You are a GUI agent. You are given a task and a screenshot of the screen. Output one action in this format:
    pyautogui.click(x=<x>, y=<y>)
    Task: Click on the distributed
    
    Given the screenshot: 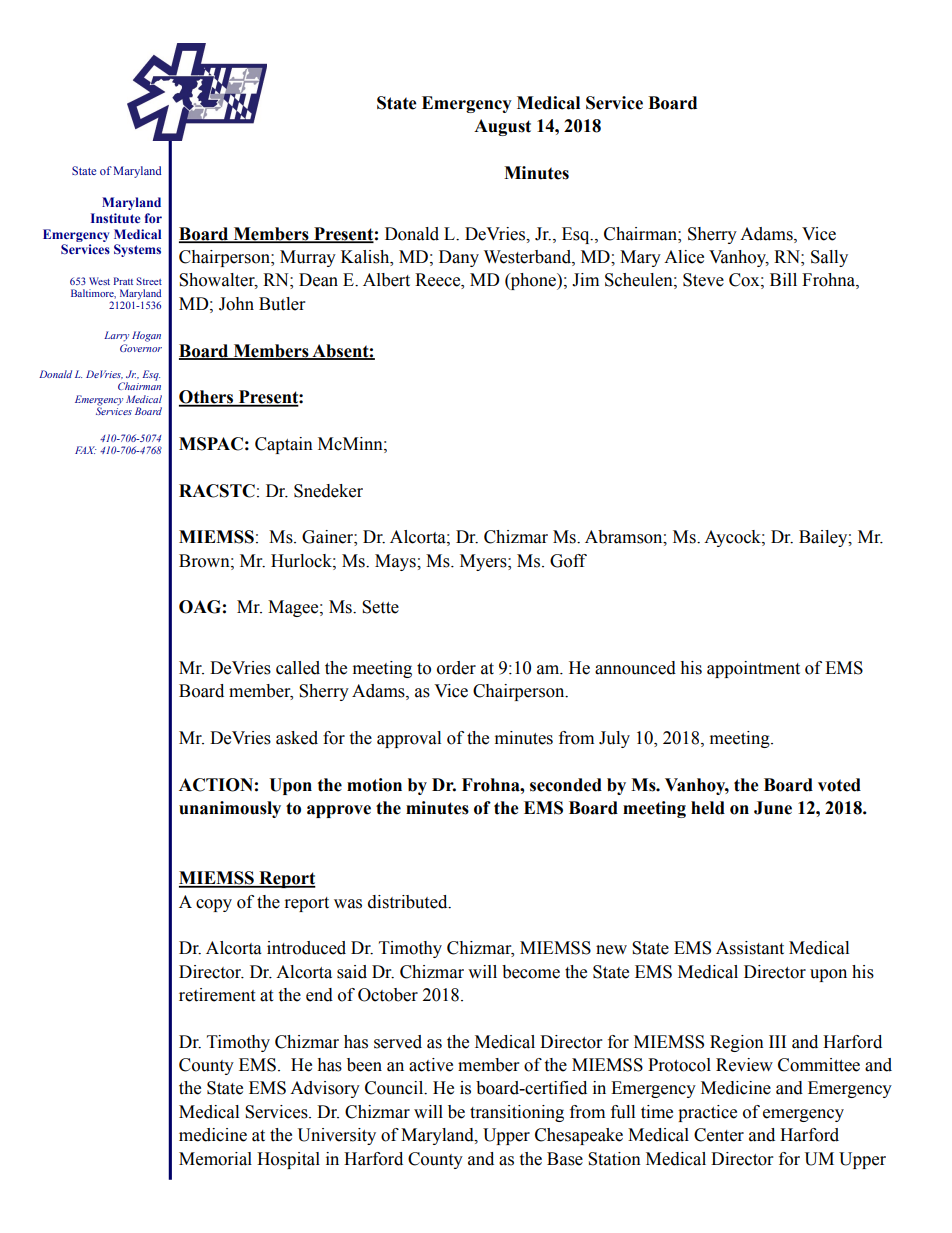 What is the action you would take?
    pyautogui.click(x=409, y=902)
